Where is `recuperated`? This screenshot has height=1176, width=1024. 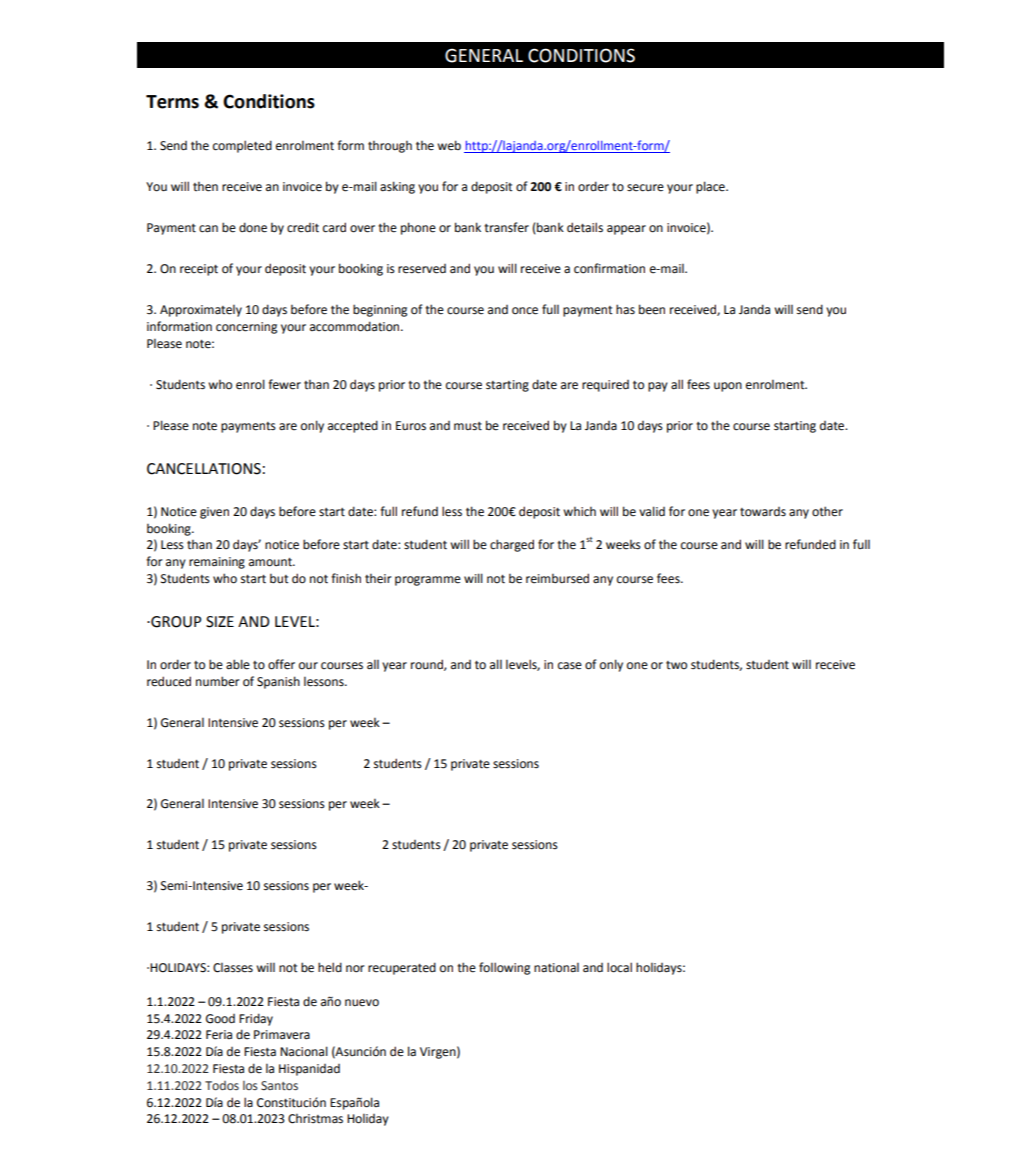 recuperated is located at coordinates (402, 968).
